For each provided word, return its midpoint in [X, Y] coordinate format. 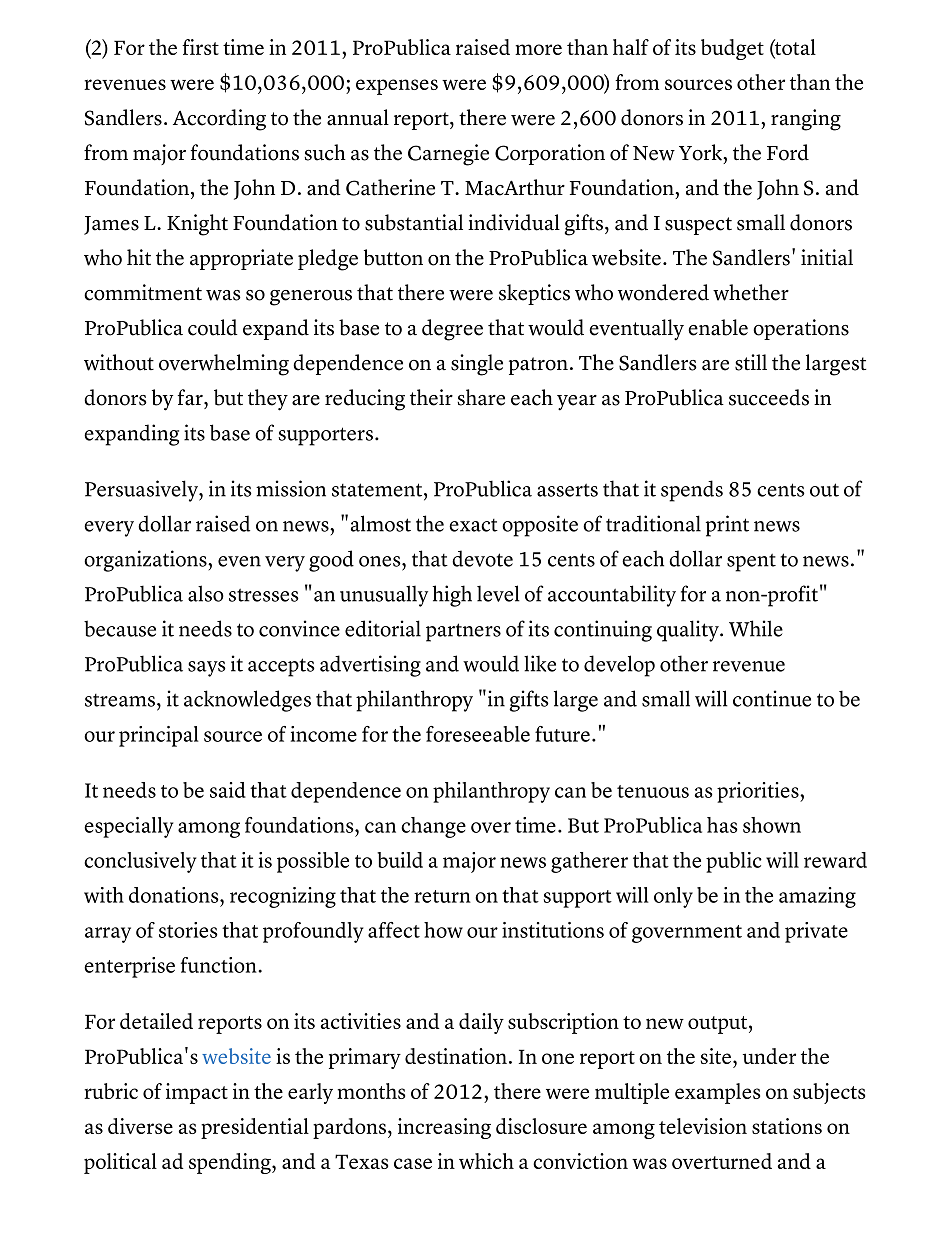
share [481, 397]
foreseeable [478, 734]
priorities [759, 792]
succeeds [769, 397]
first [200, 47]
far [191, 397]
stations [787, 1126]
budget [732, 49]
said [228, 790]
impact [197, 1093]
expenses [397, 87]
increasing [444, 1128]
